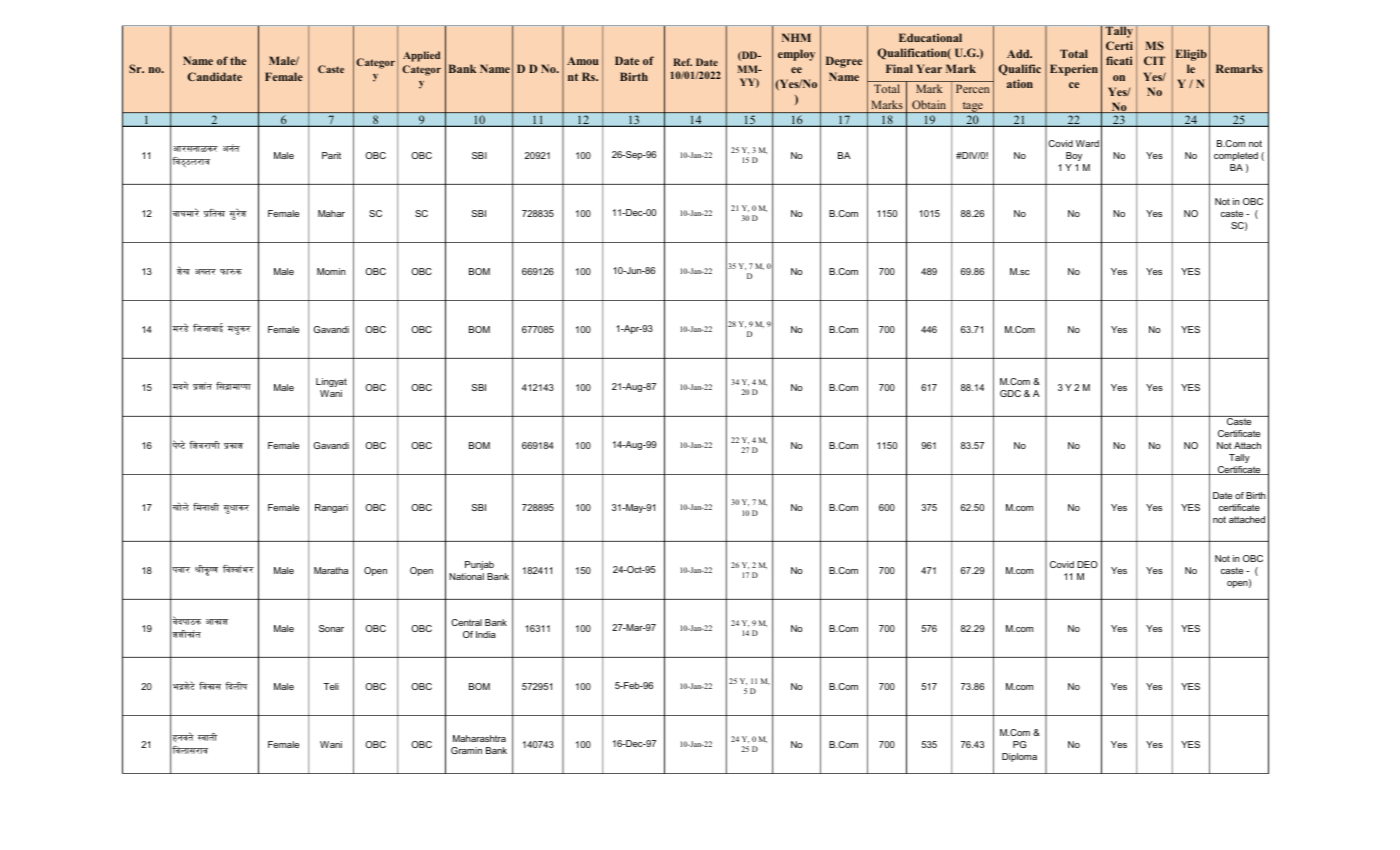  What do you see at coordinates (421, 56) in the screenshot?
I see `Applied` at bounding box center [421, 56].
